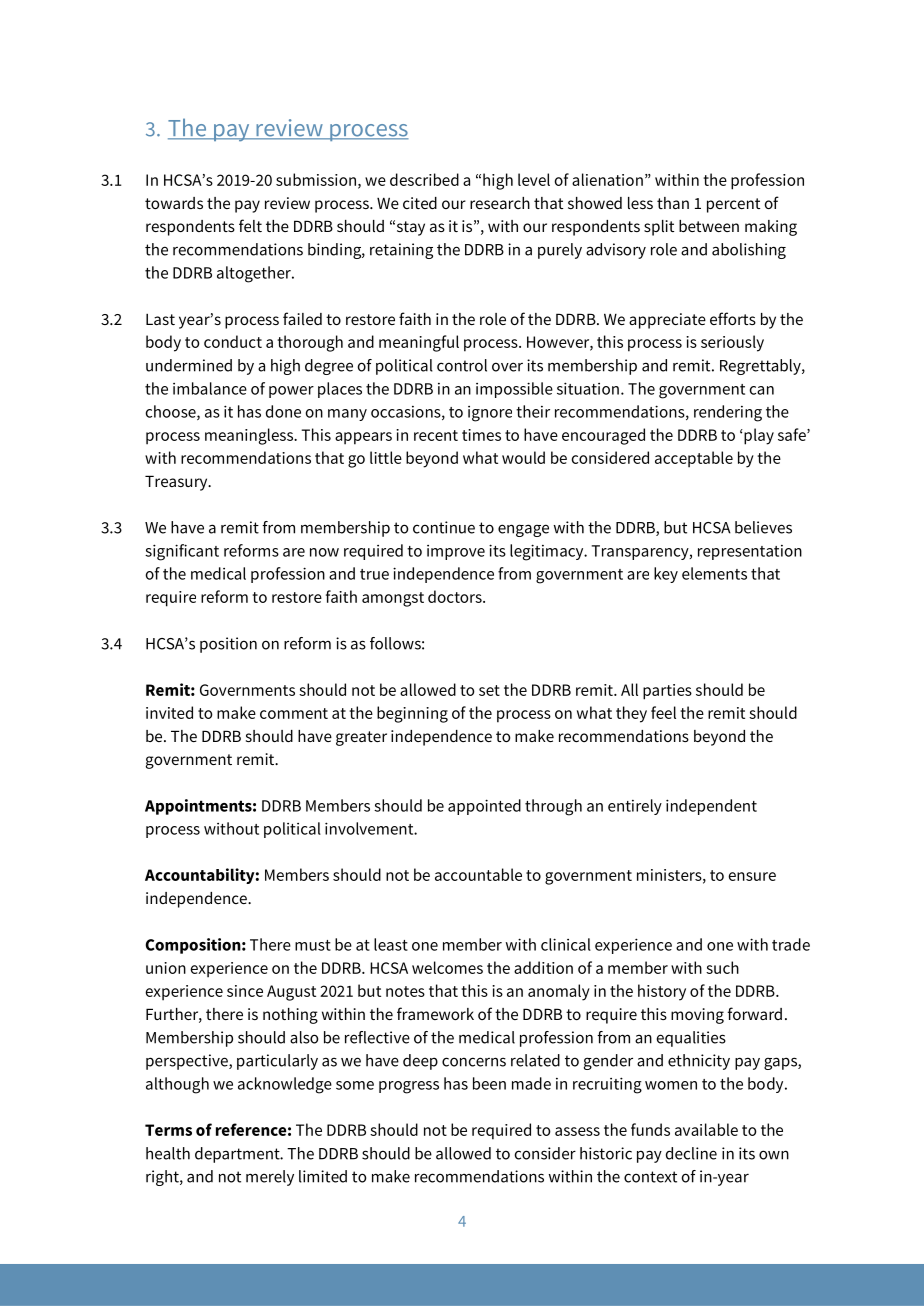 The image size is (924, 1307). I want to click on done, so click(283, 411).
